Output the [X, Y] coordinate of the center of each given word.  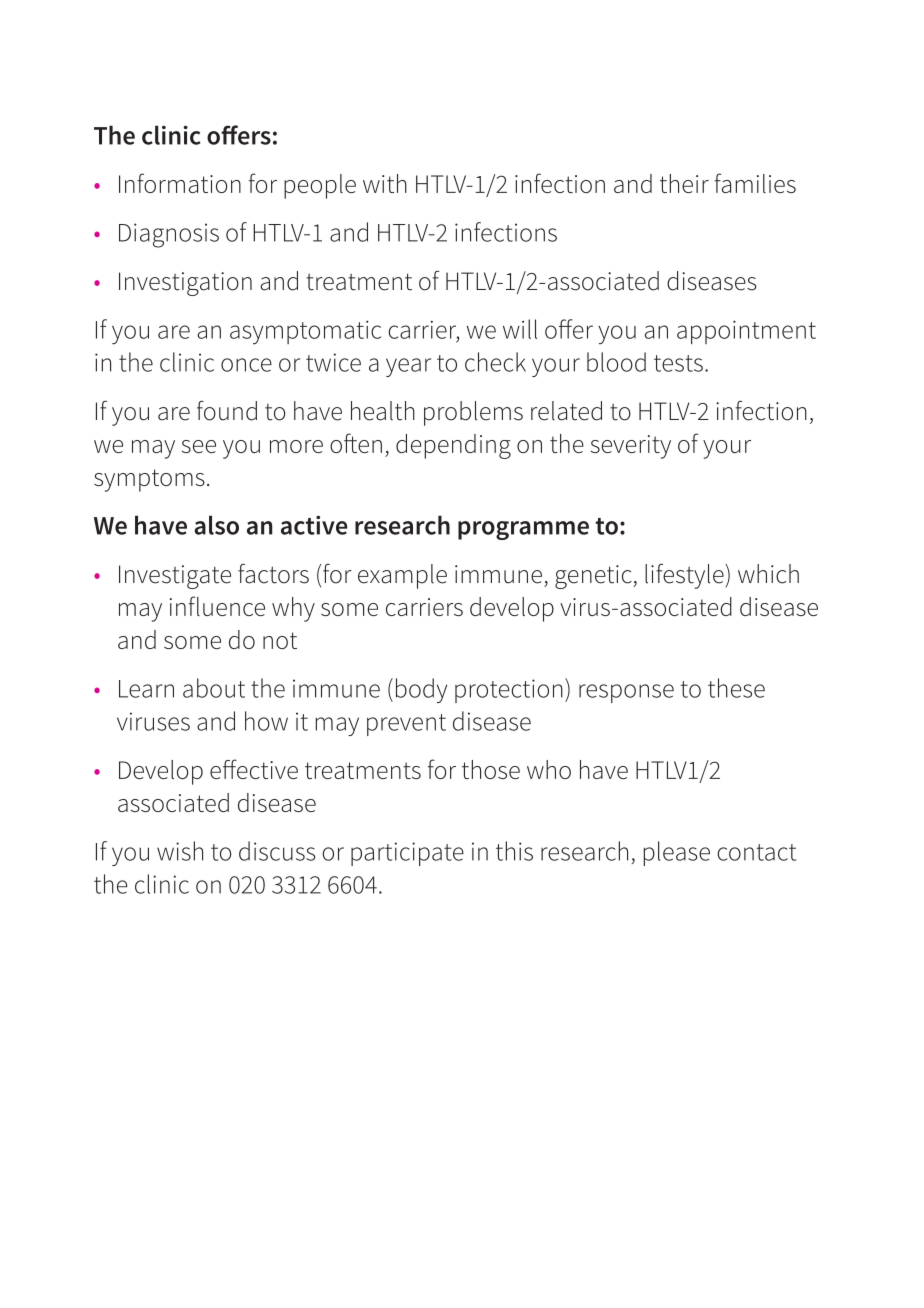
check [495, 362]
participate [407, 854]
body [421, 690]
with [385, 183]
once [246, 365]
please [677, 853]
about [214, 688]
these [736, 688]
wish [180, 851]
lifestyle [685, 576]
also [217, 525]
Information [180, 183]
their [684, 183]
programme [523, 530]
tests [678, 363]
